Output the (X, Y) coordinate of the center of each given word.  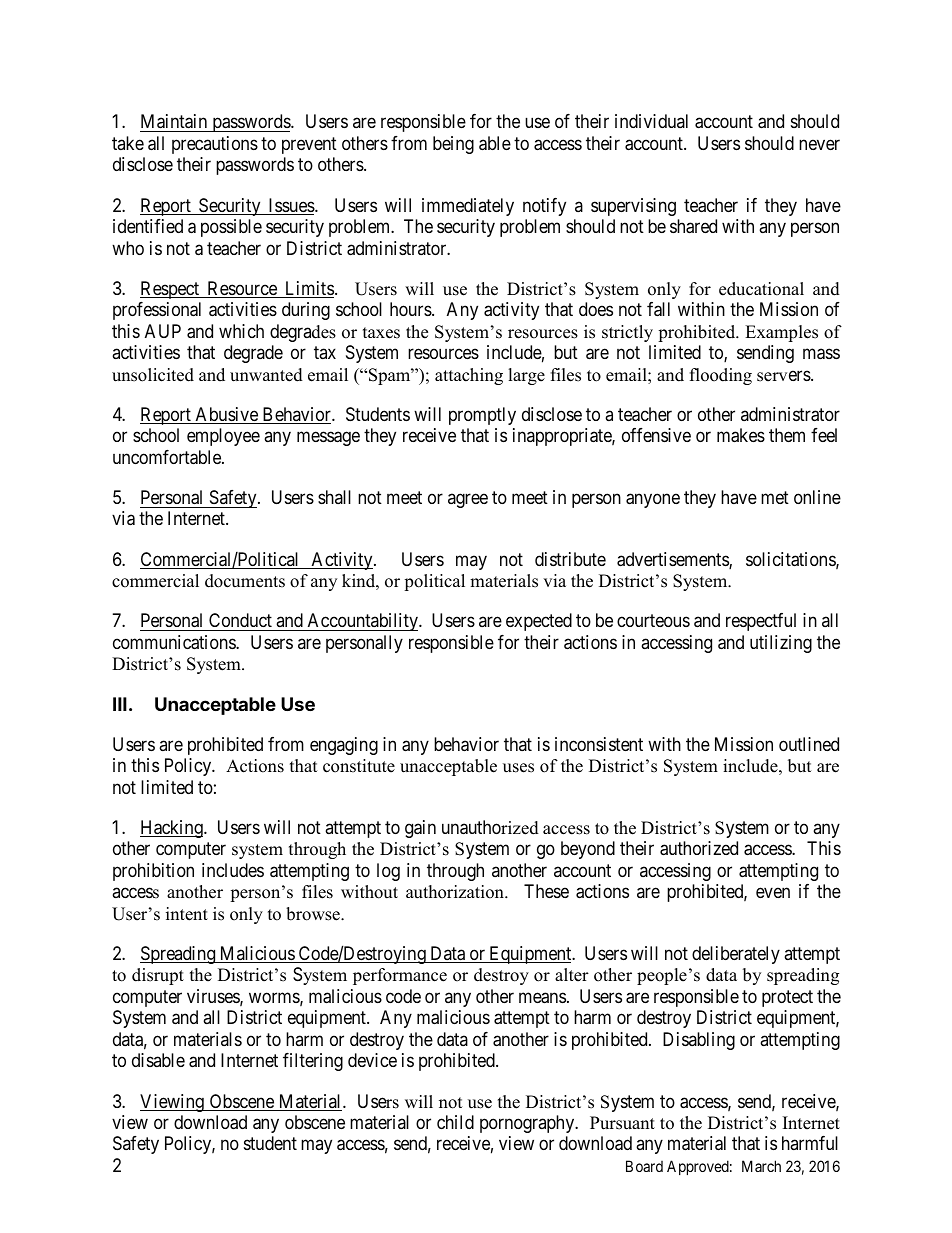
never (819, 144)
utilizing (781, 644)
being (453, 145)
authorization (456, 892)
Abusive (226, 415)
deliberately (736, 955)
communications (175, 642)
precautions (215, 145)
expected (539, 622)
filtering (313, 1062)
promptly (482, 416)
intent (187, 914)
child (455, 1122)
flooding (721, 376)
